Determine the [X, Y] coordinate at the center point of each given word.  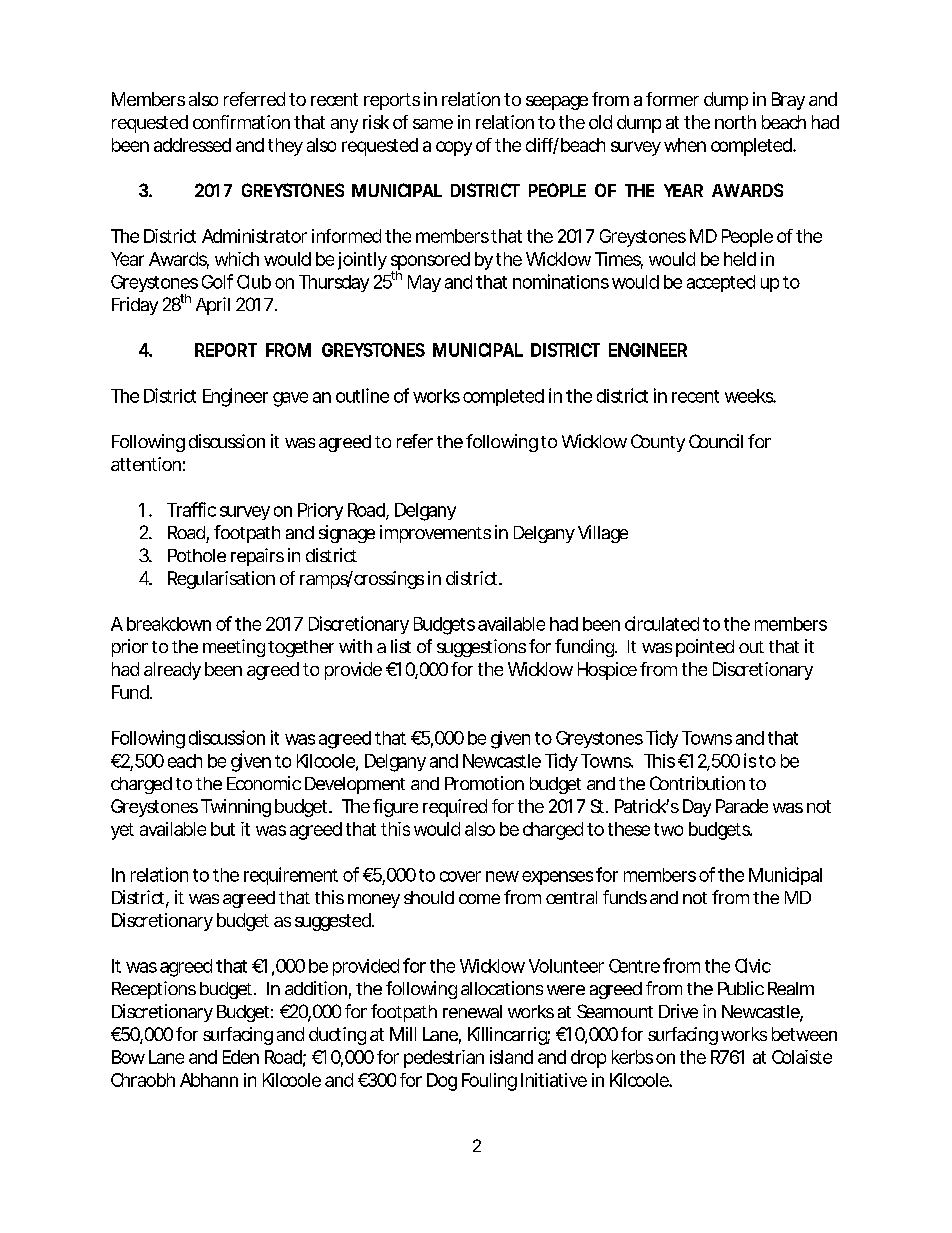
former [672, 99]
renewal [472, 1011]
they [285, 147]
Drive [678, 1011]
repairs [257, 557]
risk [376, 122]
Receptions [154, 990]
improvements [435, 534]
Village [603, 534]
